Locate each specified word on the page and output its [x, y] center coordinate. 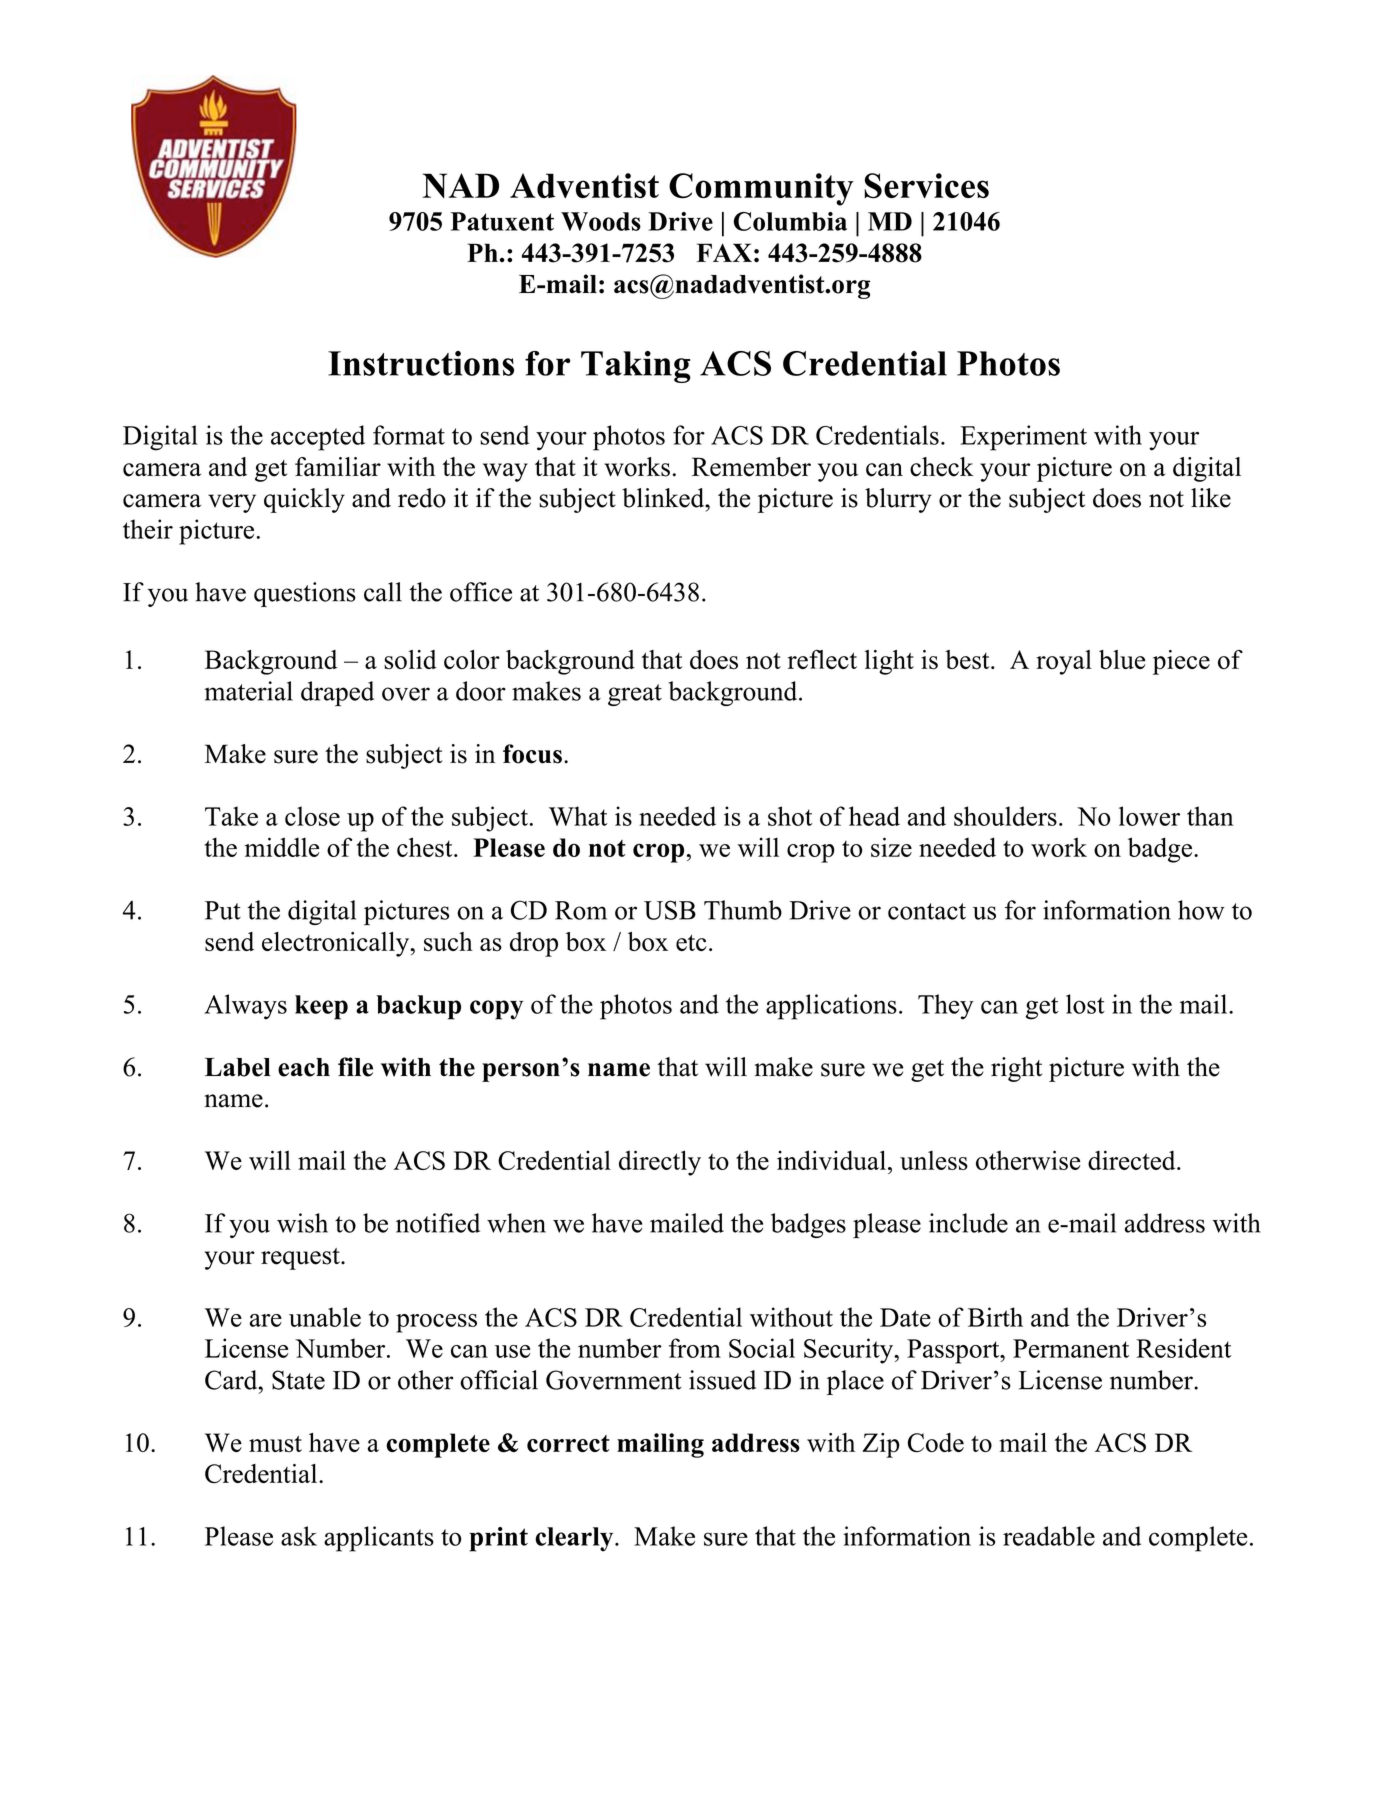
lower [1149, 816]
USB [670, 910]
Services [926, 186]
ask [299, 1536]
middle [282, 847]
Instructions [421, 363]
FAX [724, 252]
